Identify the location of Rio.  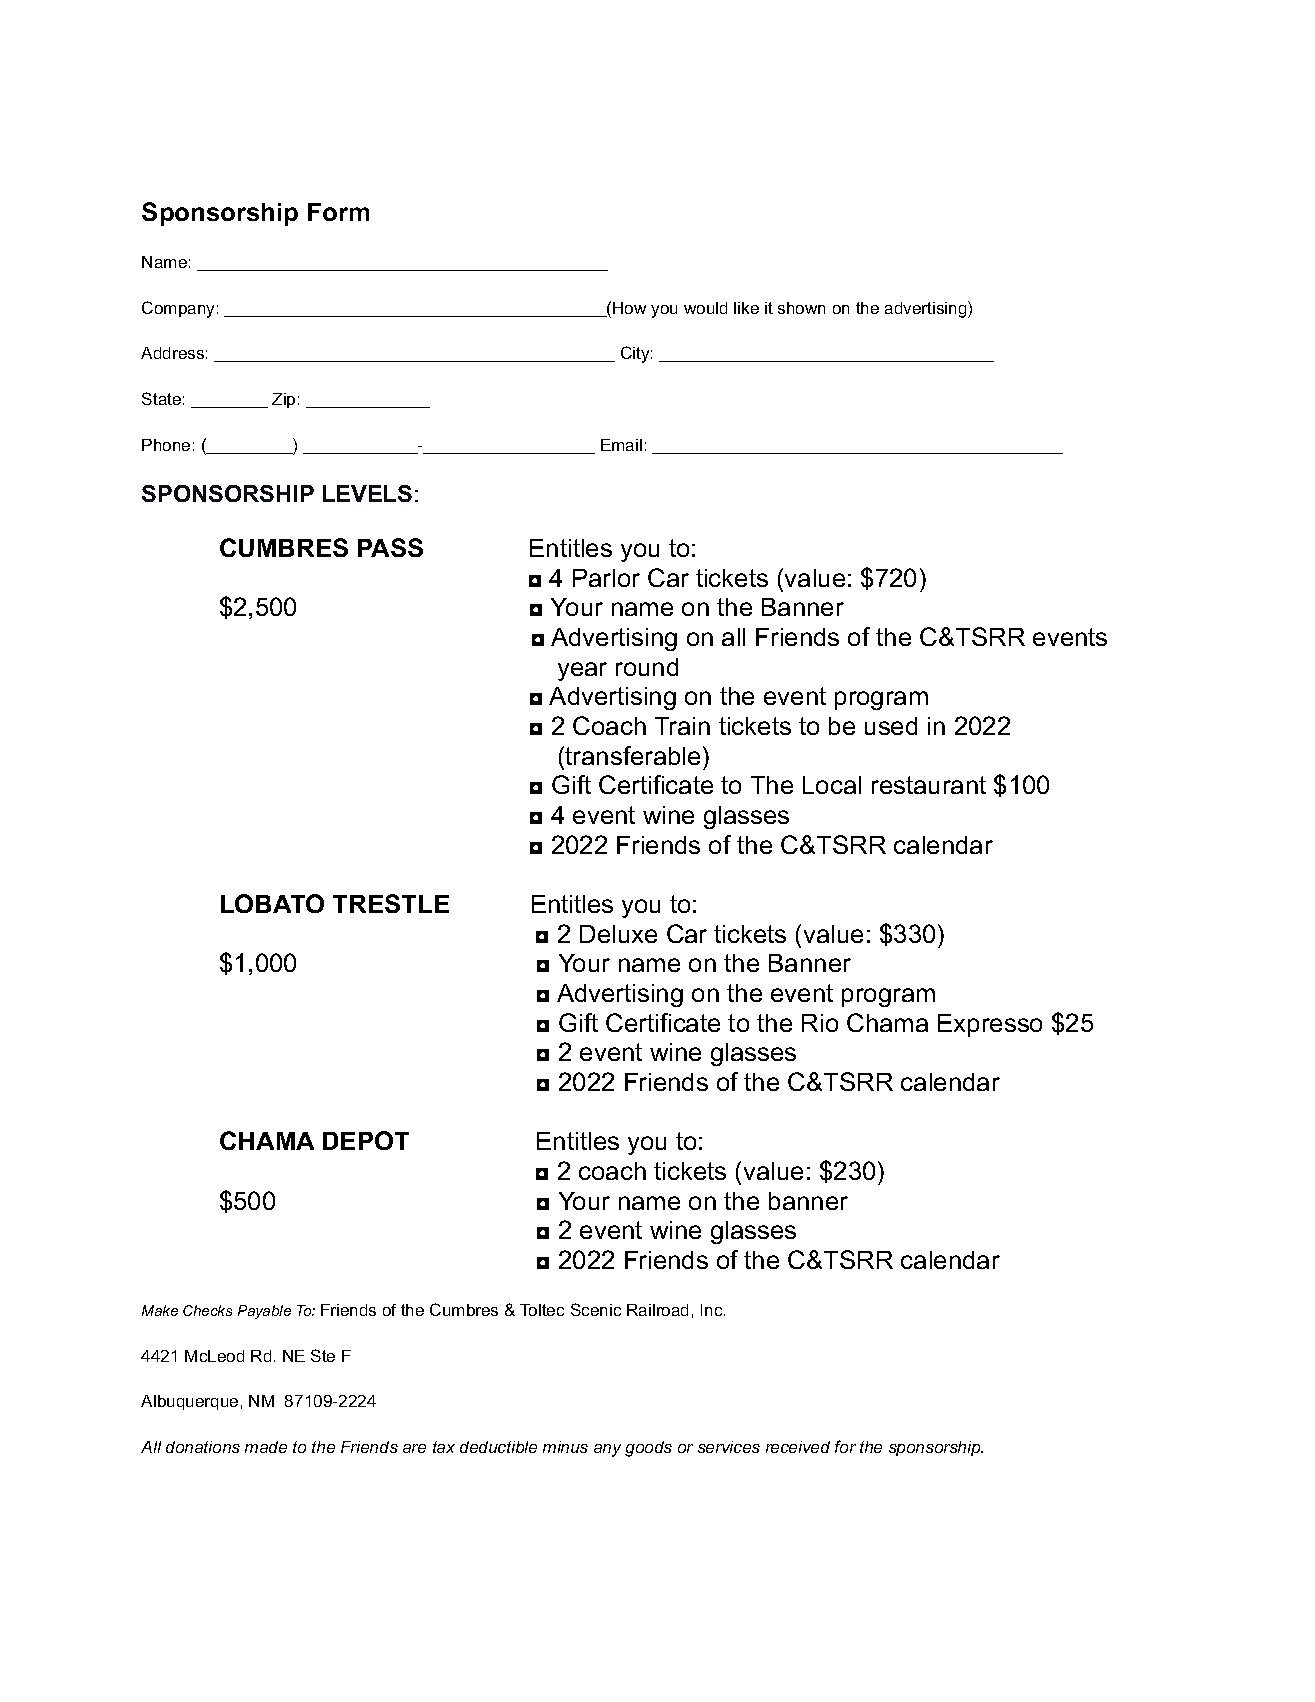
(820, 1023).
